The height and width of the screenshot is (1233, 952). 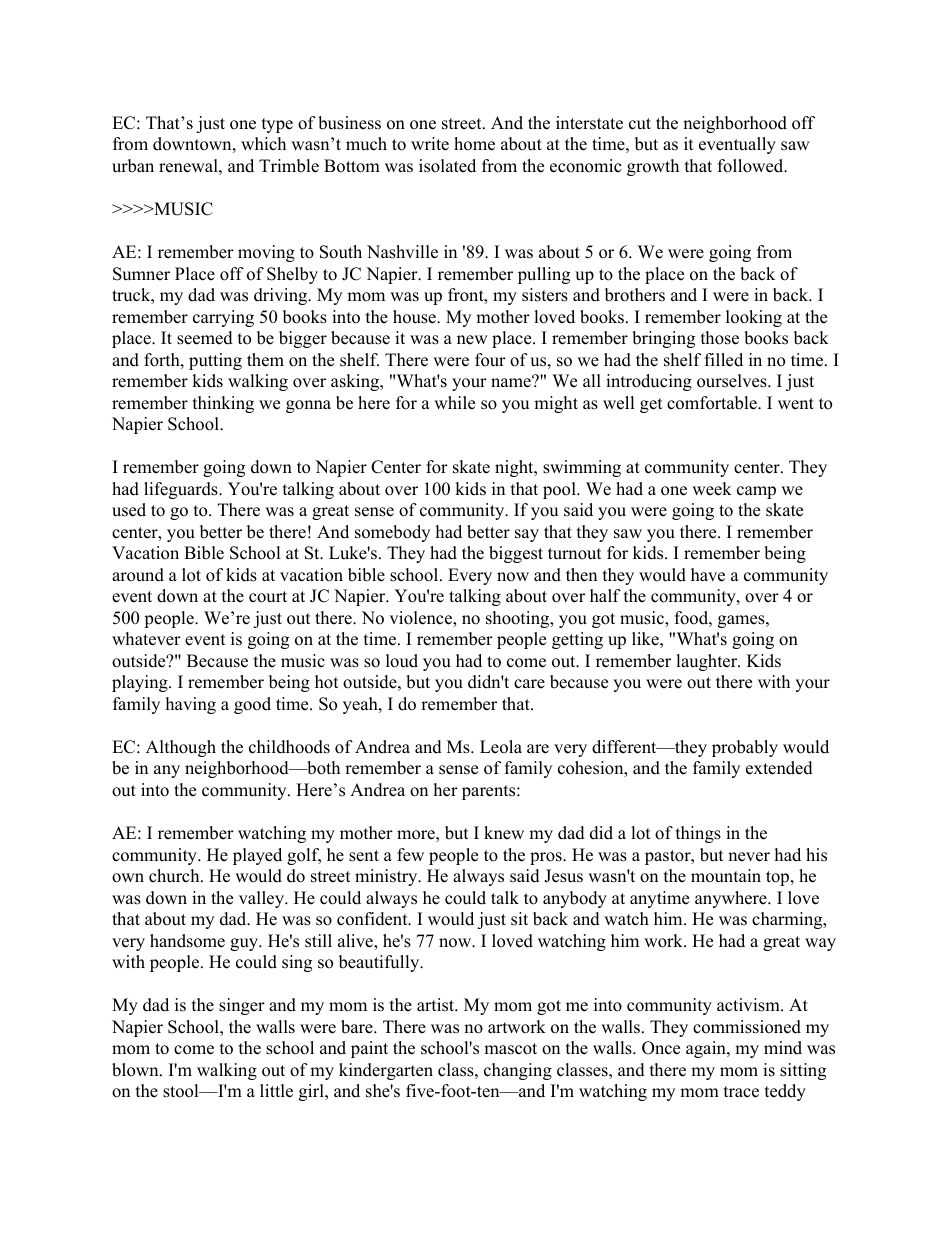 What do you see at coordinates (490, 360) in the screenshot?
I see `four` at bounding box center [490, 360].
